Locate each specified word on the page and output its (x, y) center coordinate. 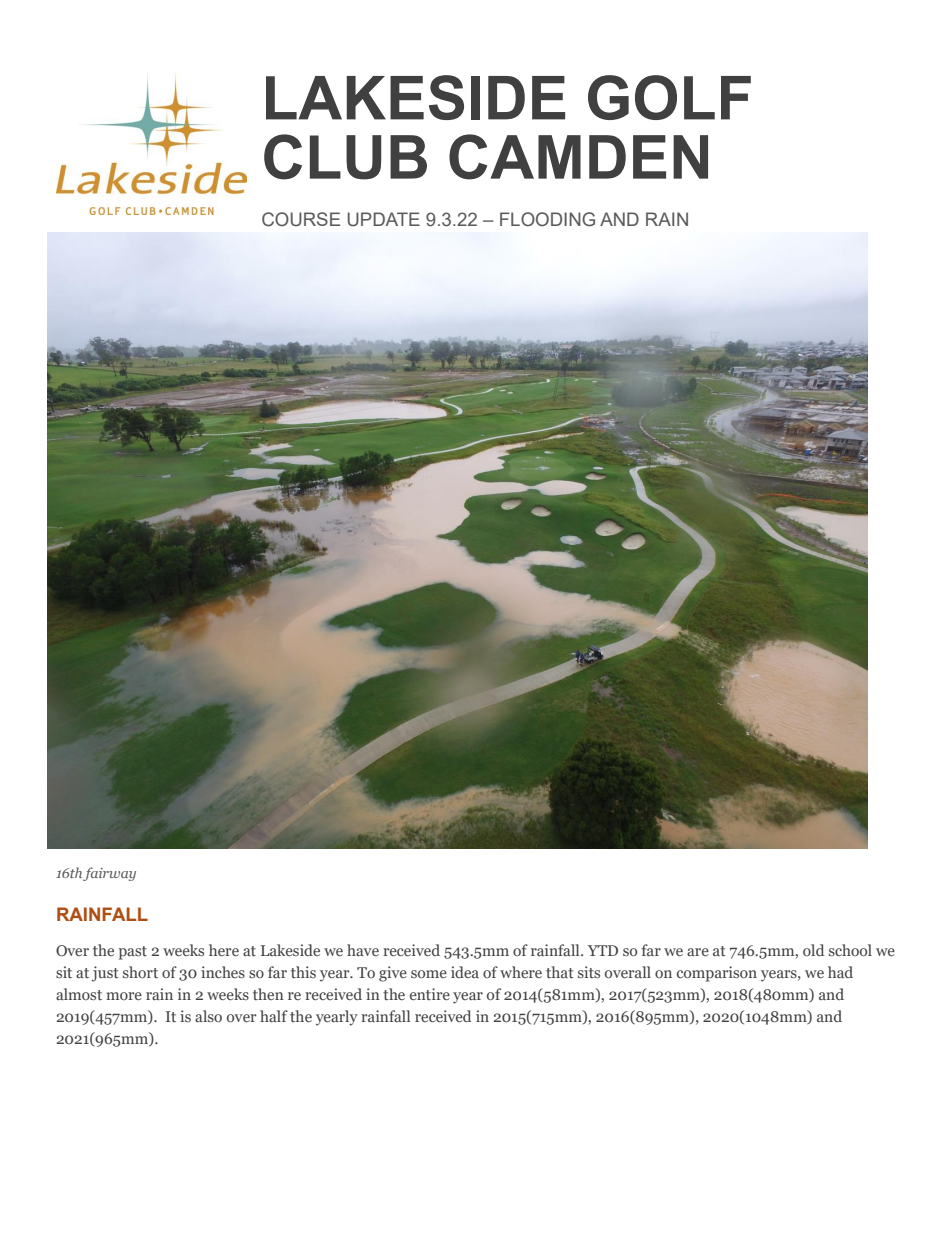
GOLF (669, 97)
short (140, 972)
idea (465, 972)
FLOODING (547, 219)
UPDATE (384, 219)
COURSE (301, 219)
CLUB (345, 157)
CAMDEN (578, 157)
